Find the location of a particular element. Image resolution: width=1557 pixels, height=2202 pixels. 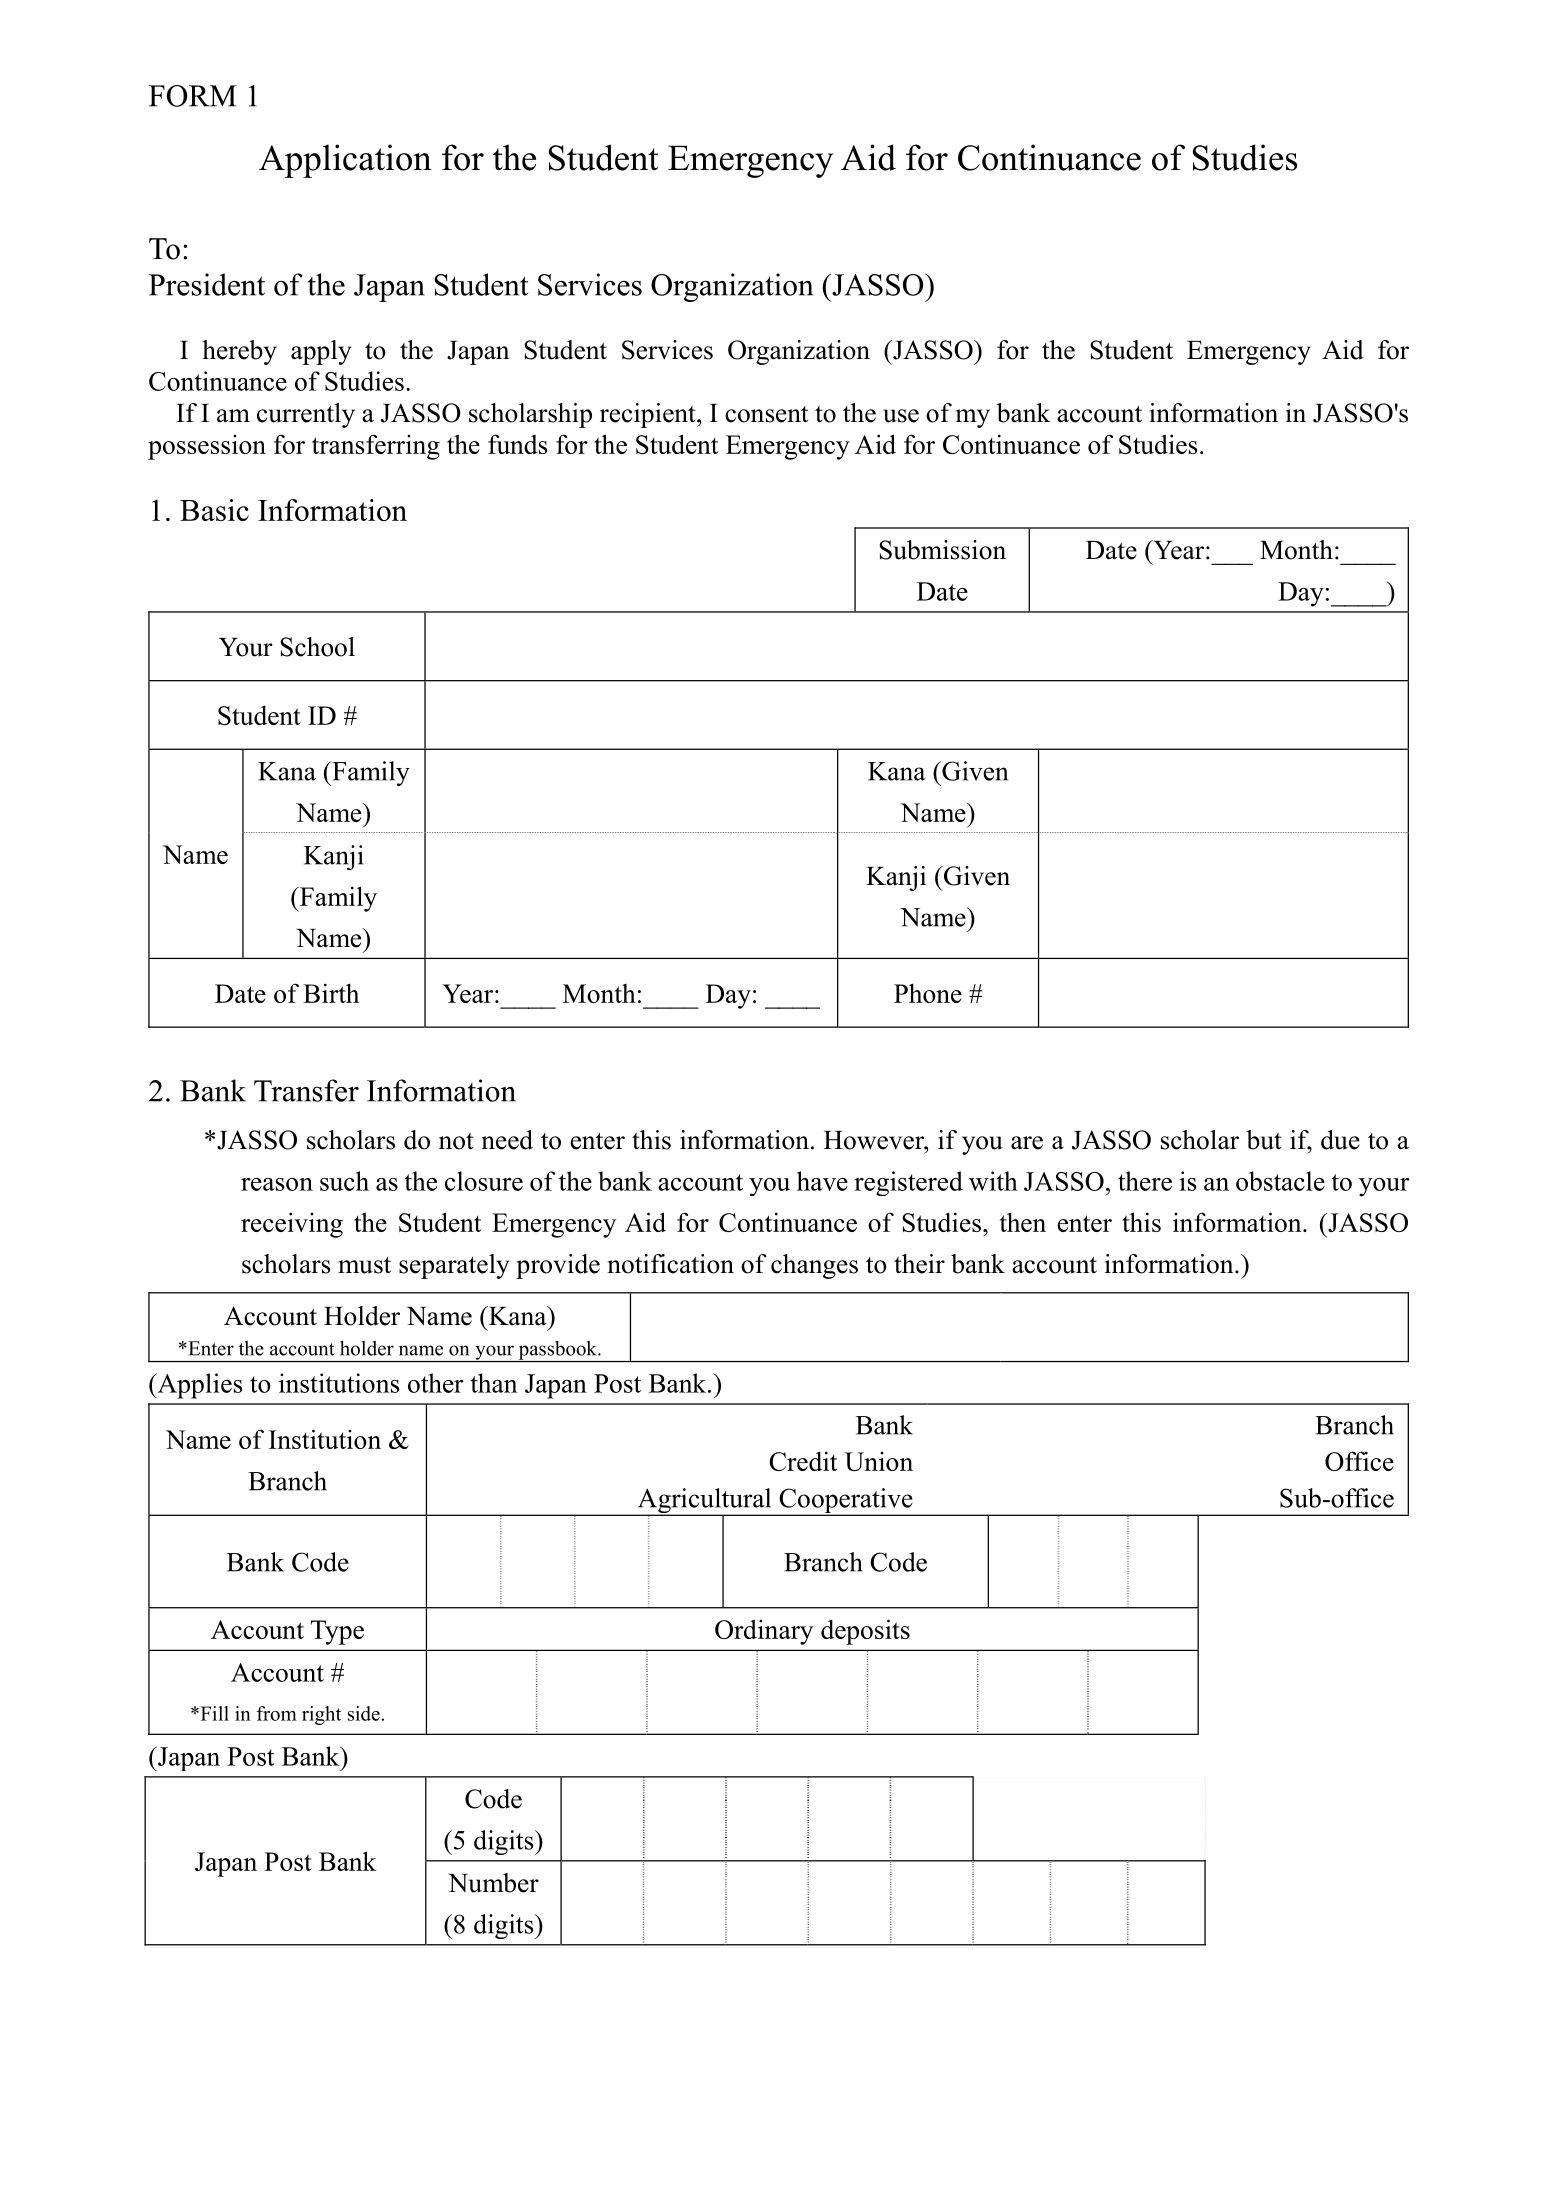

Application is located at coordinates (345, 161).
